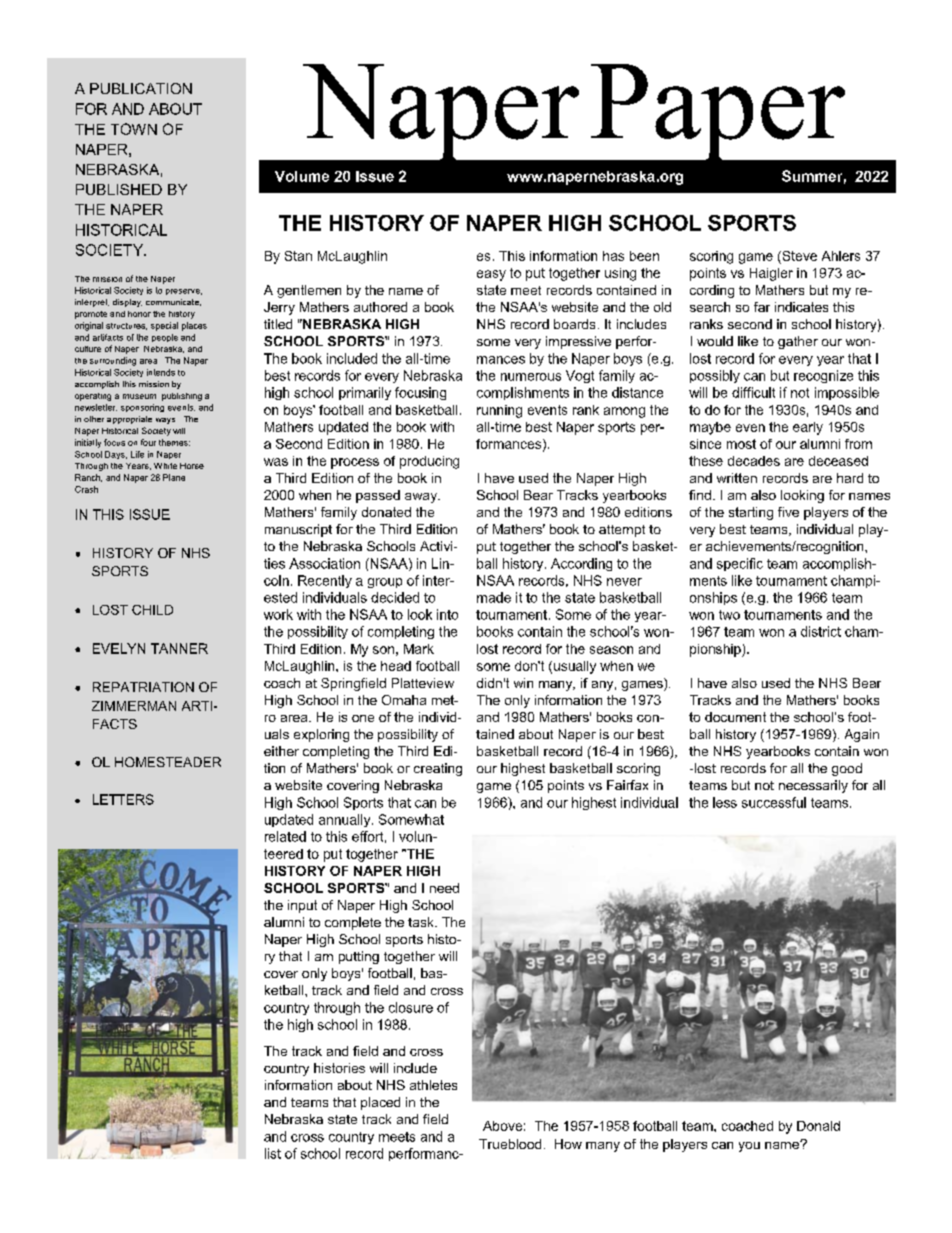 The width and height of the screenshot is (952, 1233). What do you see at coordinates (433, 1085) in the screenshot?
I see `athletes` at bounding box center [433, 1085].
